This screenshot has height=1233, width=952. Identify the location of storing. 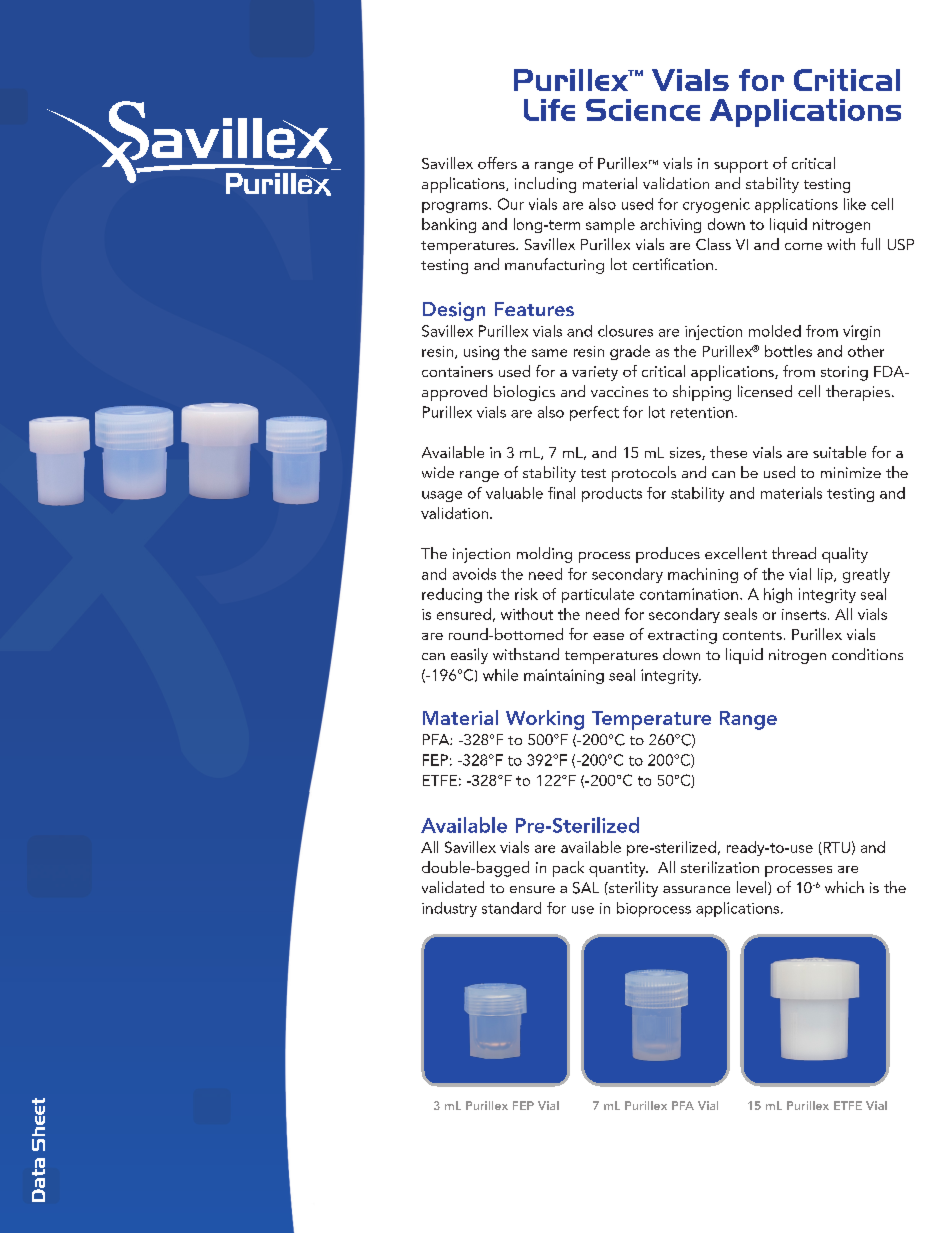
(844, 373).
